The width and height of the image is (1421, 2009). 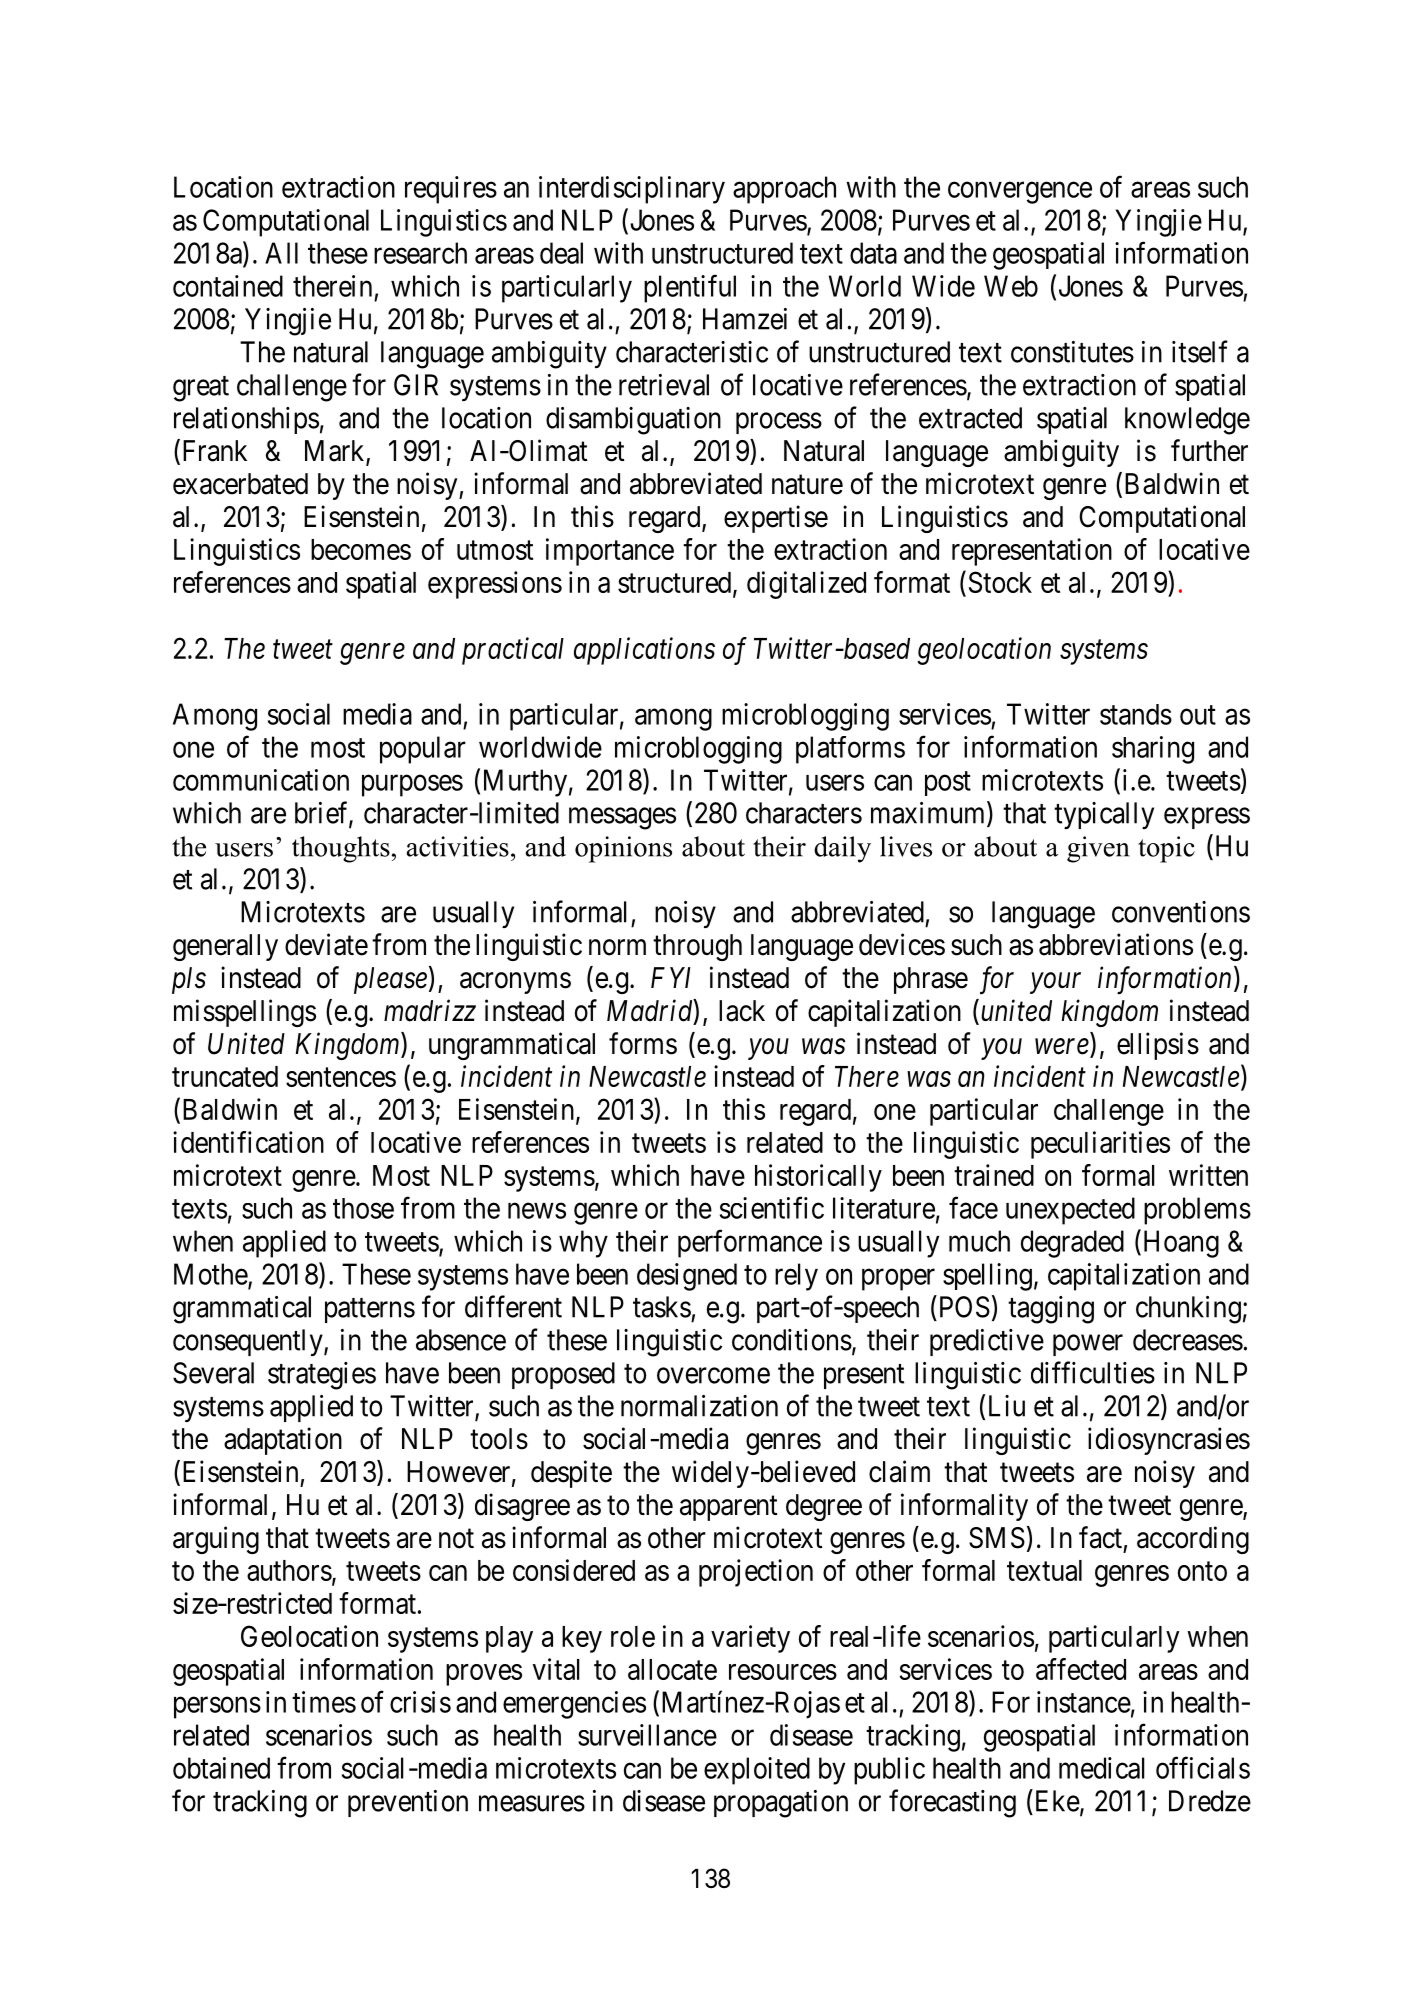 What do you see at coordinates (240, 484) in the image?
I see `exacerbated` at bounding box center [240, 484].
